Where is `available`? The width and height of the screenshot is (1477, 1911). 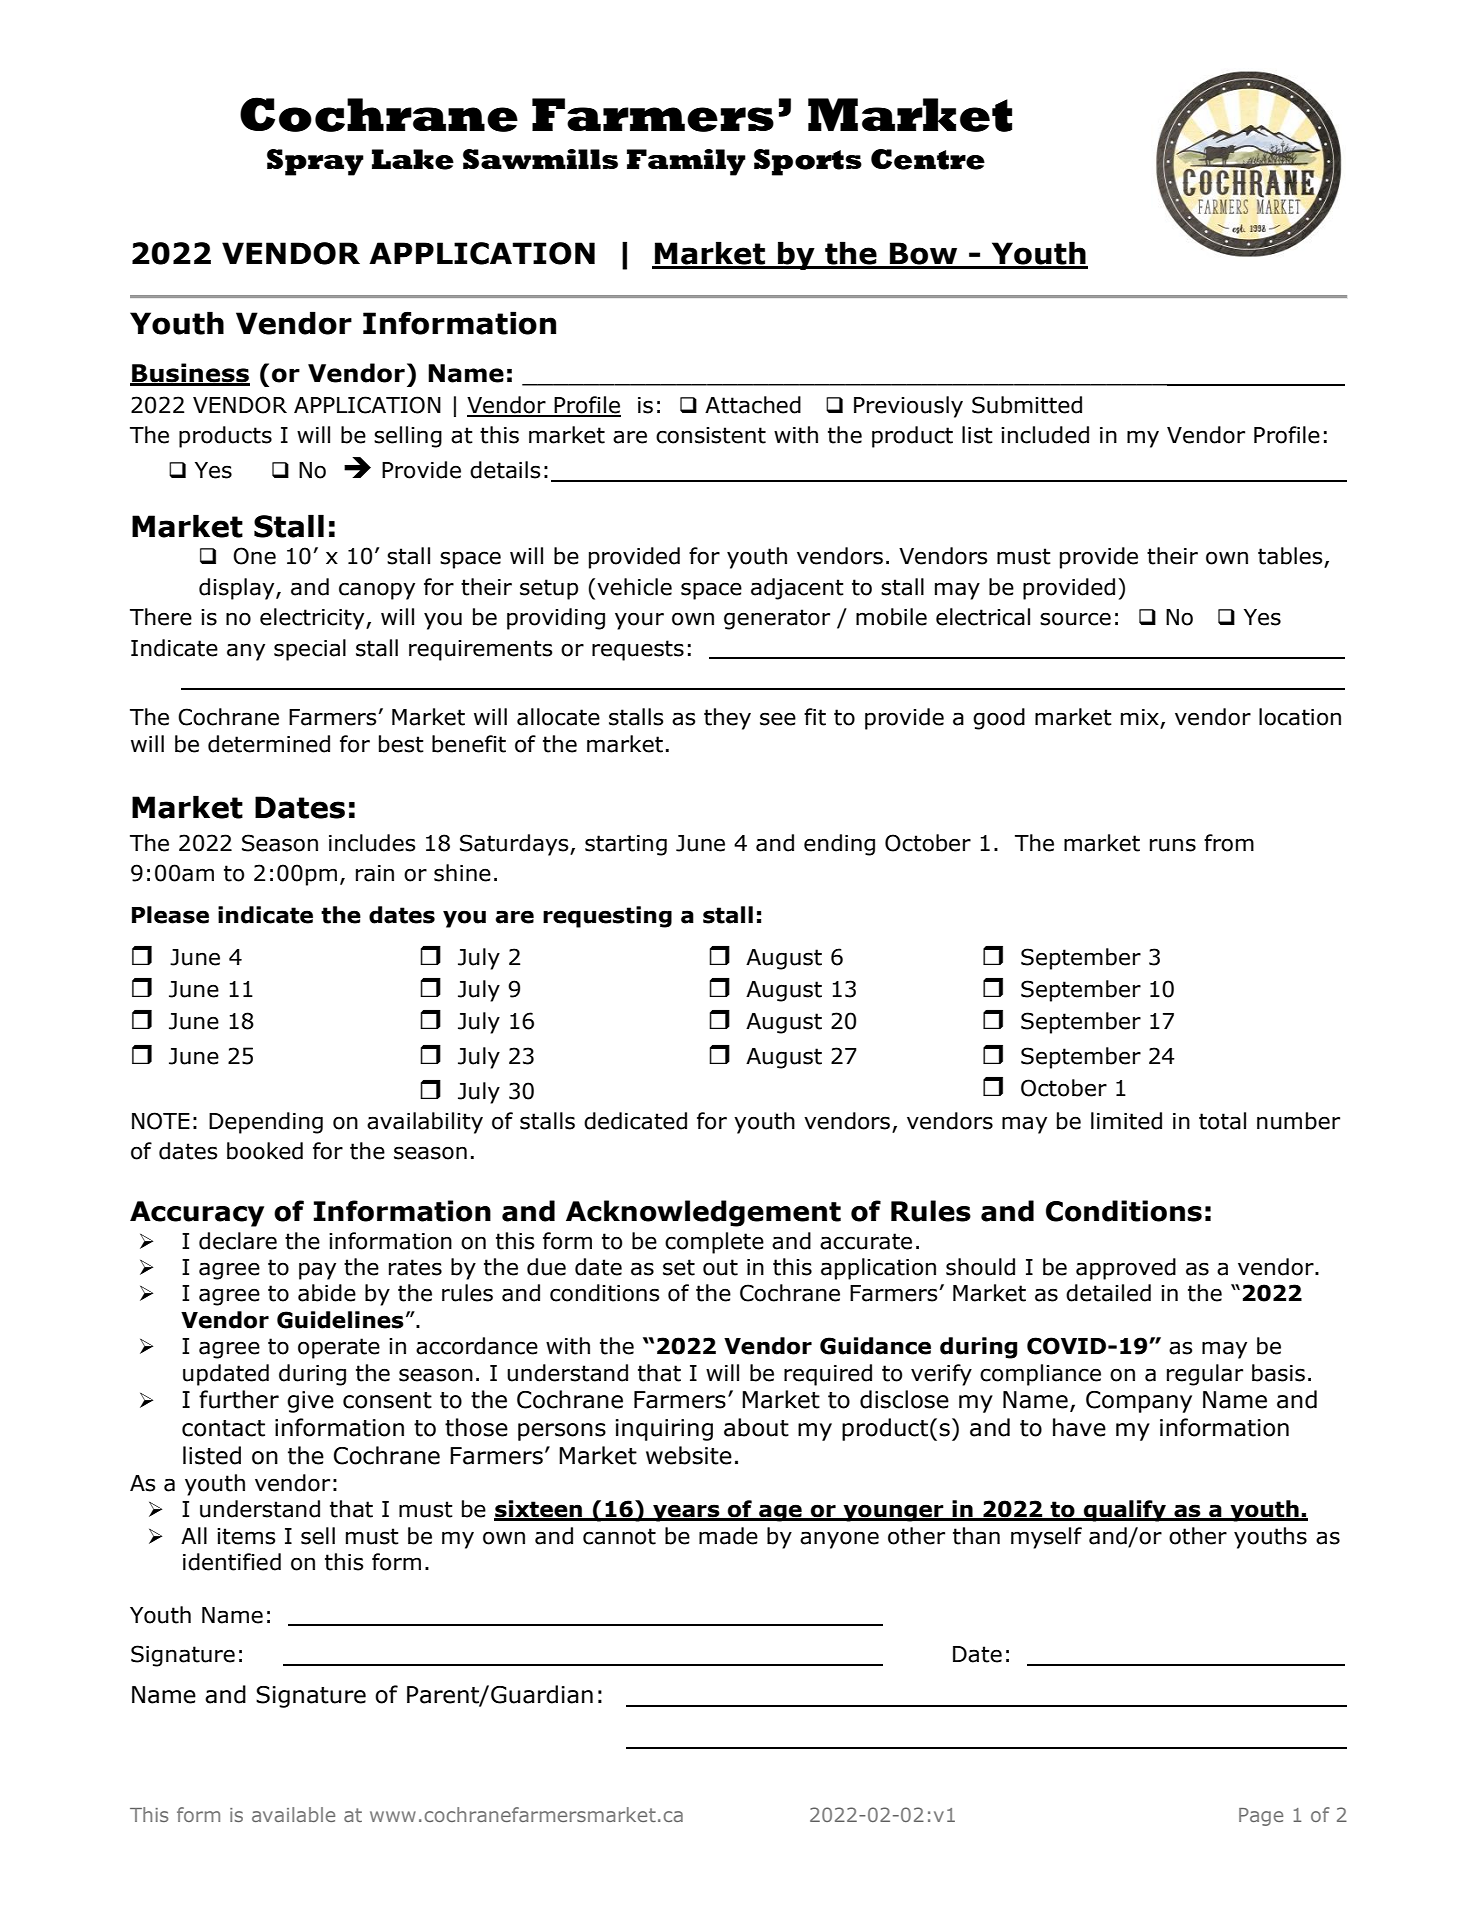
available is located at coordinates (293, 1814).
